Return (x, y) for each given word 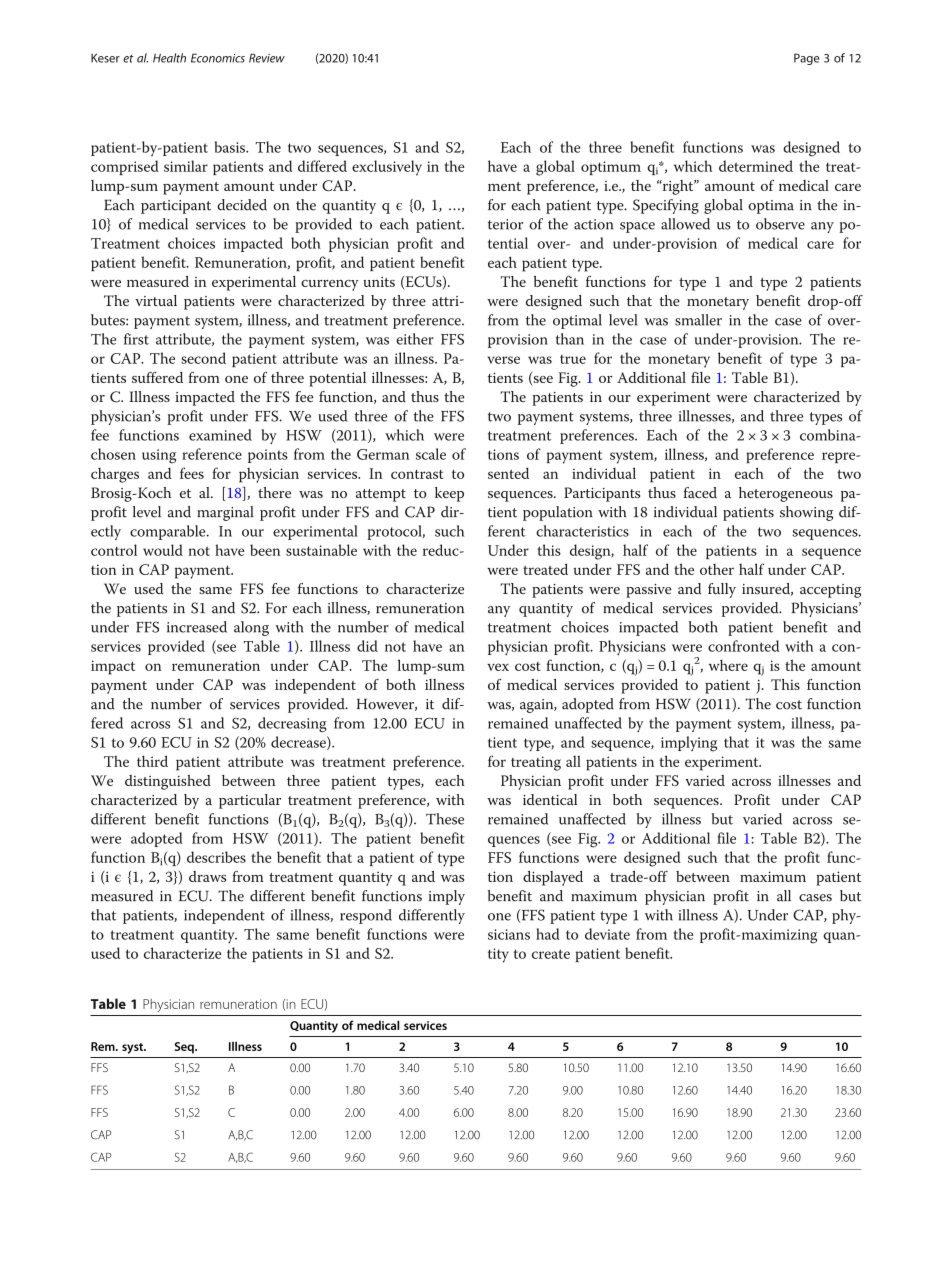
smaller (698, 320)
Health (169, 58)
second (203, 358)
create (551, 954)
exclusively (387, 168)
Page (807, 59)
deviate (607, 934)
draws (207, 876)
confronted (743, 646)
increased (197, 627)
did (367, 646)
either (415, 339)
